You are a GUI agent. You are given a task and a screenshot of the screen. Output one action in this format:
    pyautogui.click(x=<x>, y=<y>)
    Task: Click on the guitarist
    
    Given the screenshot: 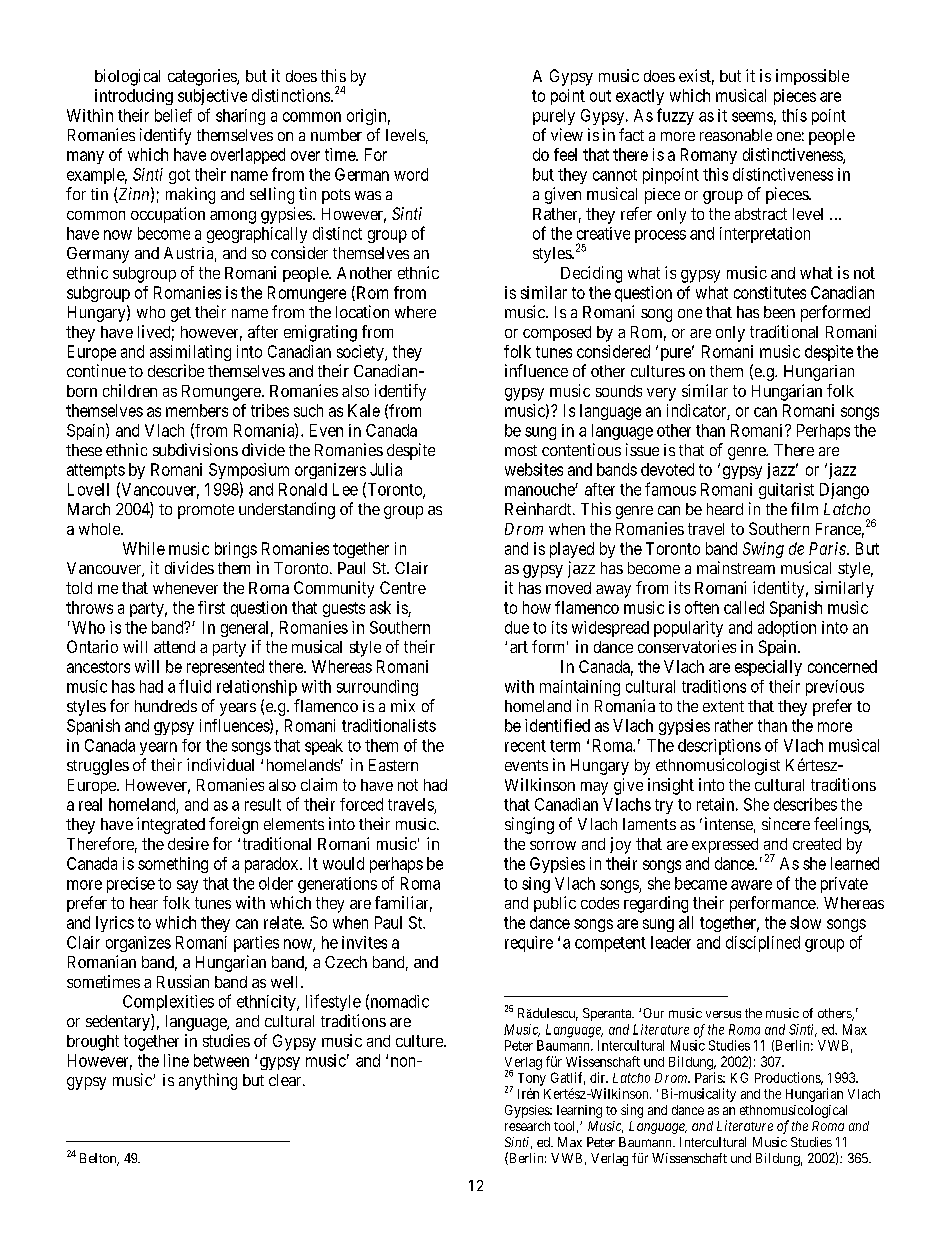 What is the action you would take?
    pyautogui.click(x=786, y=491)
